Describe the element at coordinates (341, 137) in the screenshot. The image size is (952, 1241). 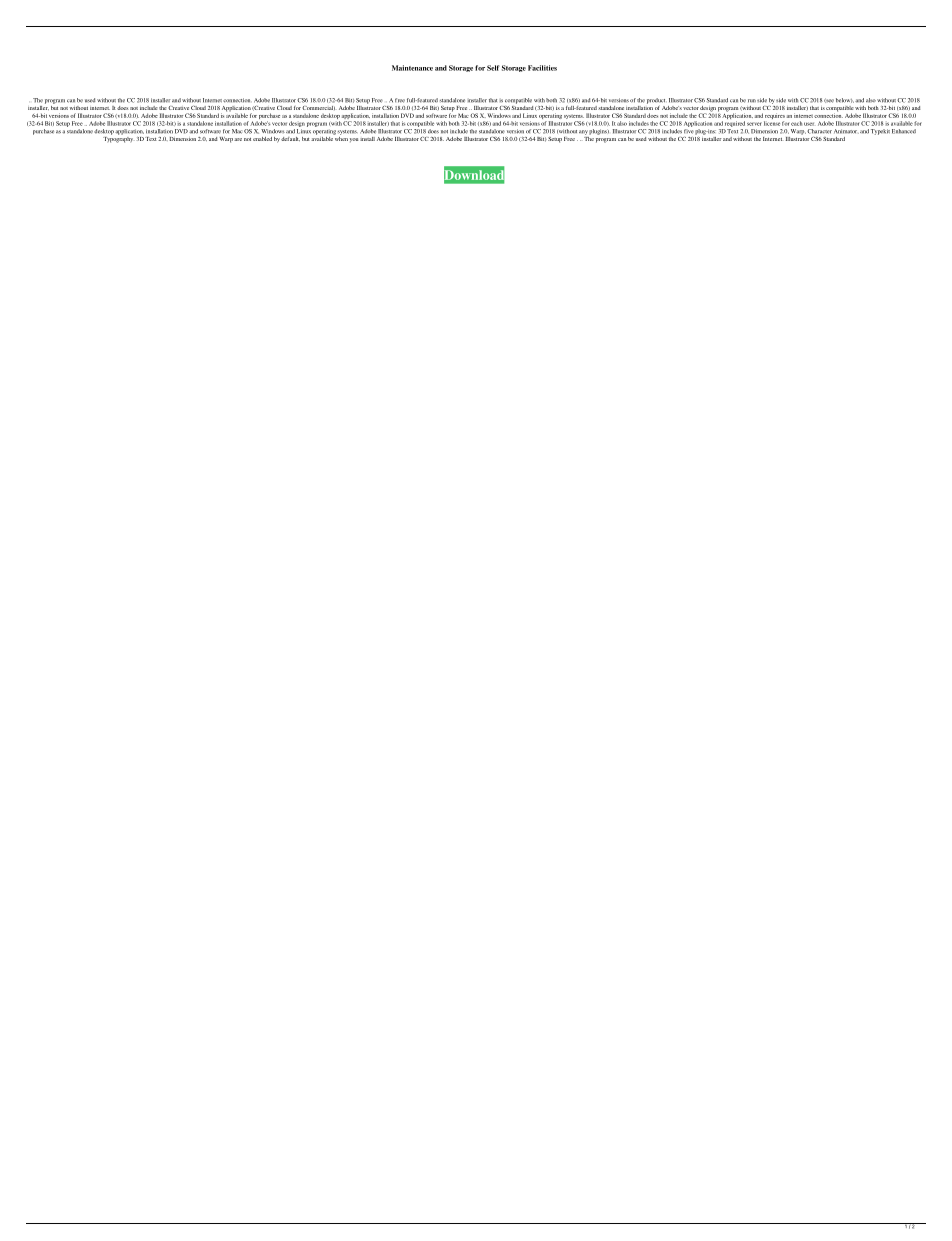
I see `when` at that location.
